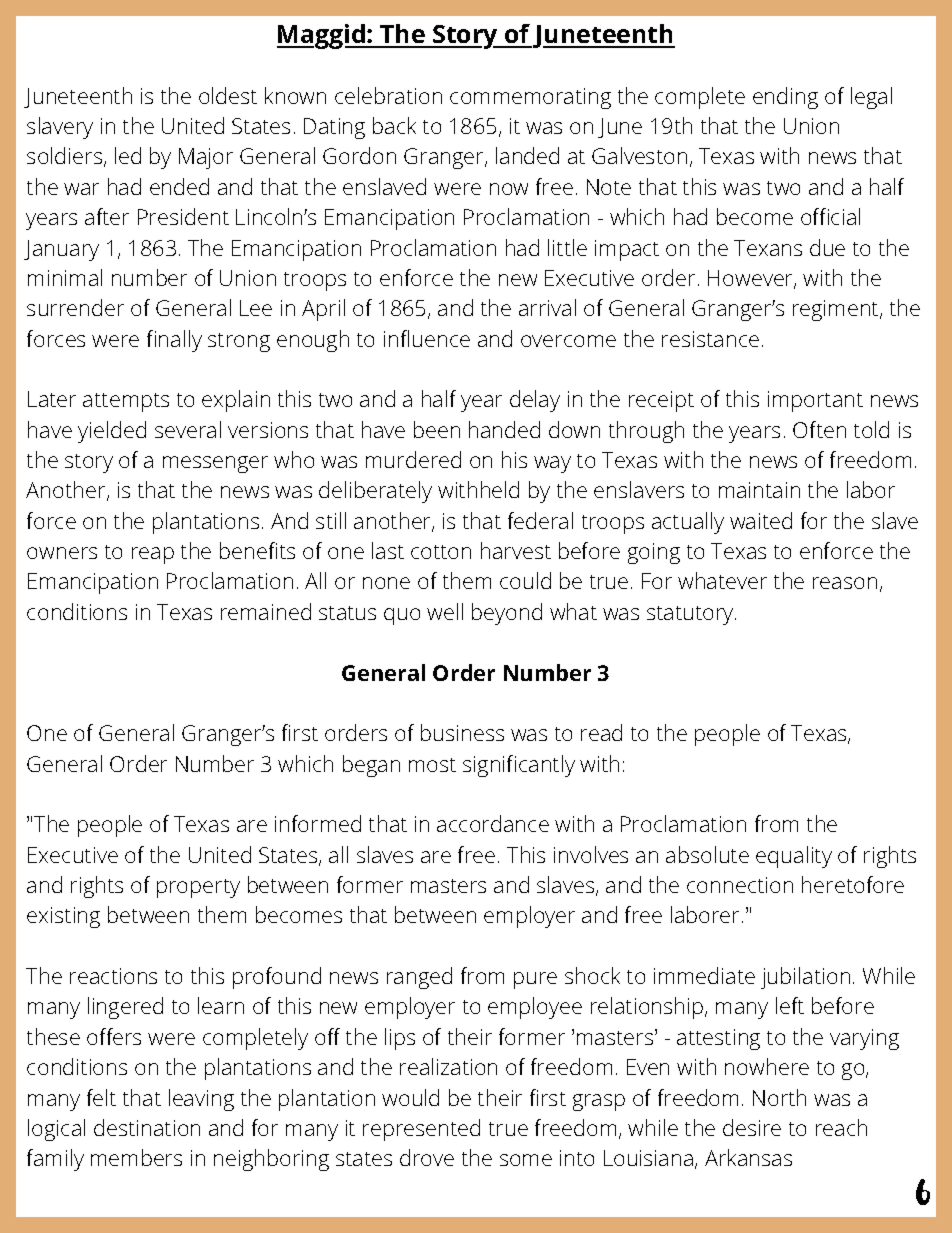 This page has height=1233, width=952. I want to click on destination, so click(147, 1127).
